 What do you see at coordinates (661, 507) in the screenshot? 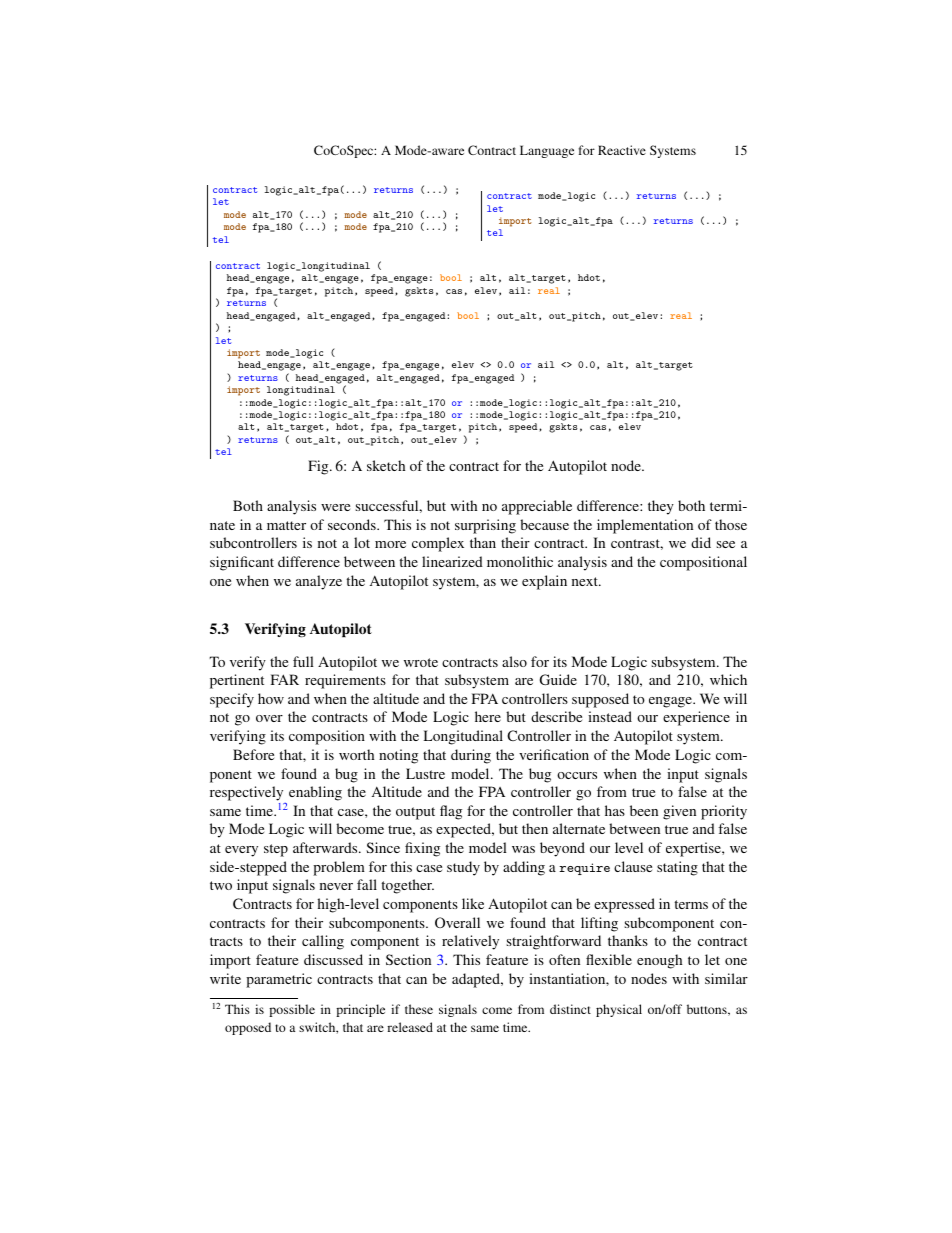
I see `they` at bounding box center [661, 507].
